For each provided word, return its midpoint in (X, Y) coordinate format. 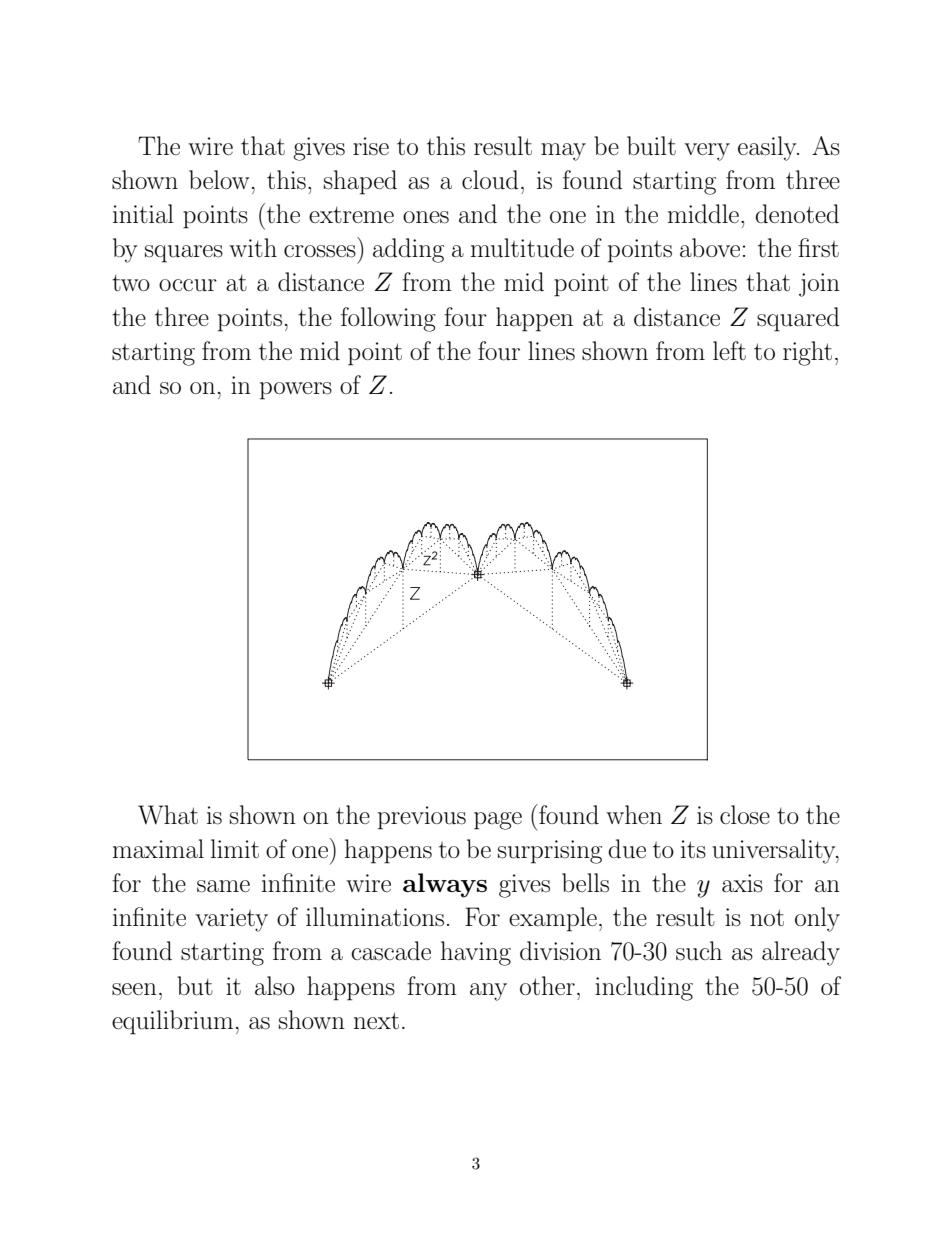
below (219, 179)
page (498, 821)
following (388, 319)
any (488, 992)
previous (422, 818)
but (195, 986)
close (745, 815)
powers (296, 391)
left (729, 350)
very (707, 152)
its (693, 849)
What (168, 815)
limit (235, 848)
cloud (490, 180)
